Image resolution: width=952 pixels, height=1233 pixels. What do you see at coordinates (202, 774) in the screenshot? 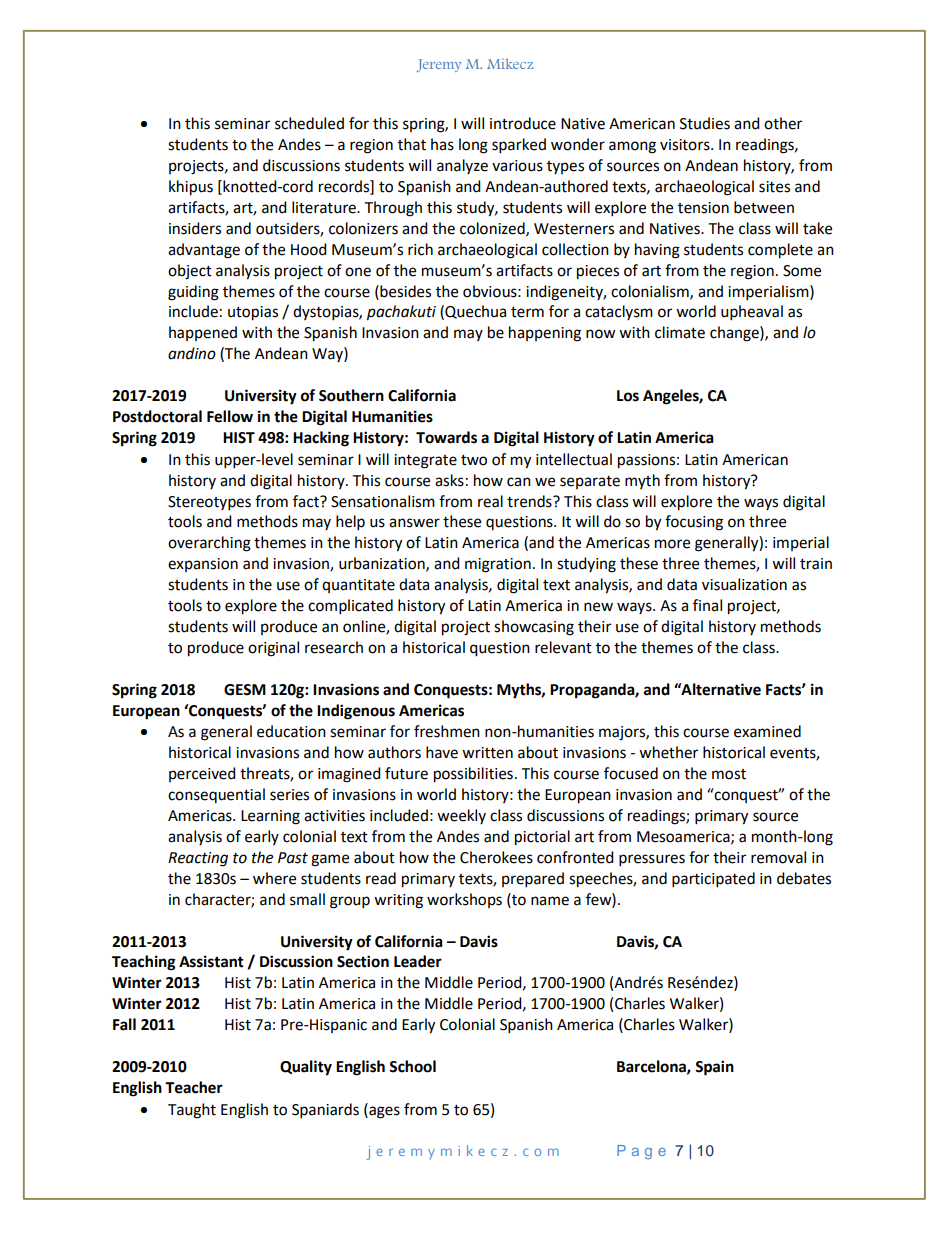
I see `perceived` at bounding box center [202, 774].
